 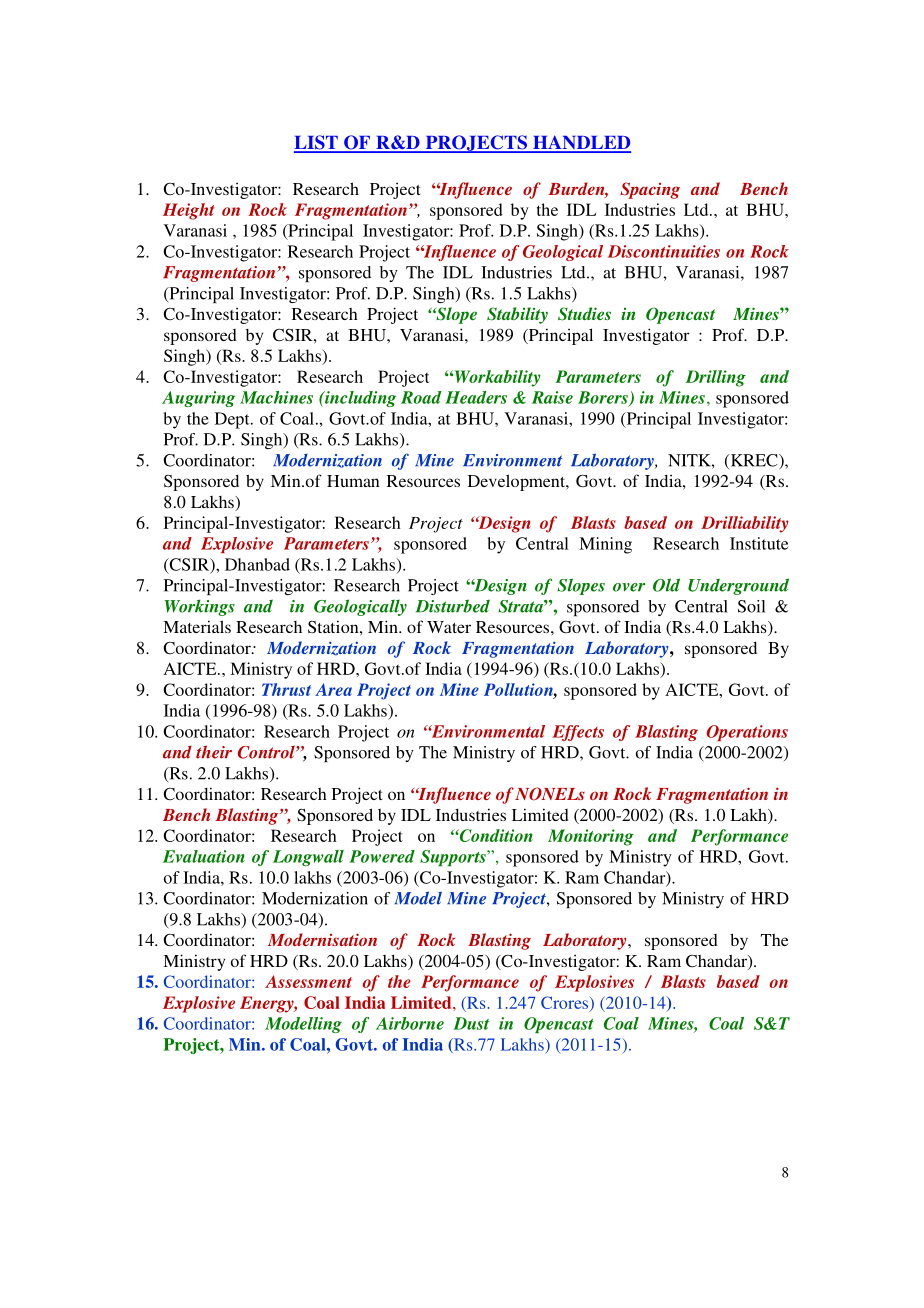 What do you see at coordinates (666, 585) in the screenshot?
I see `Old` at bounding box center [666, 585].
